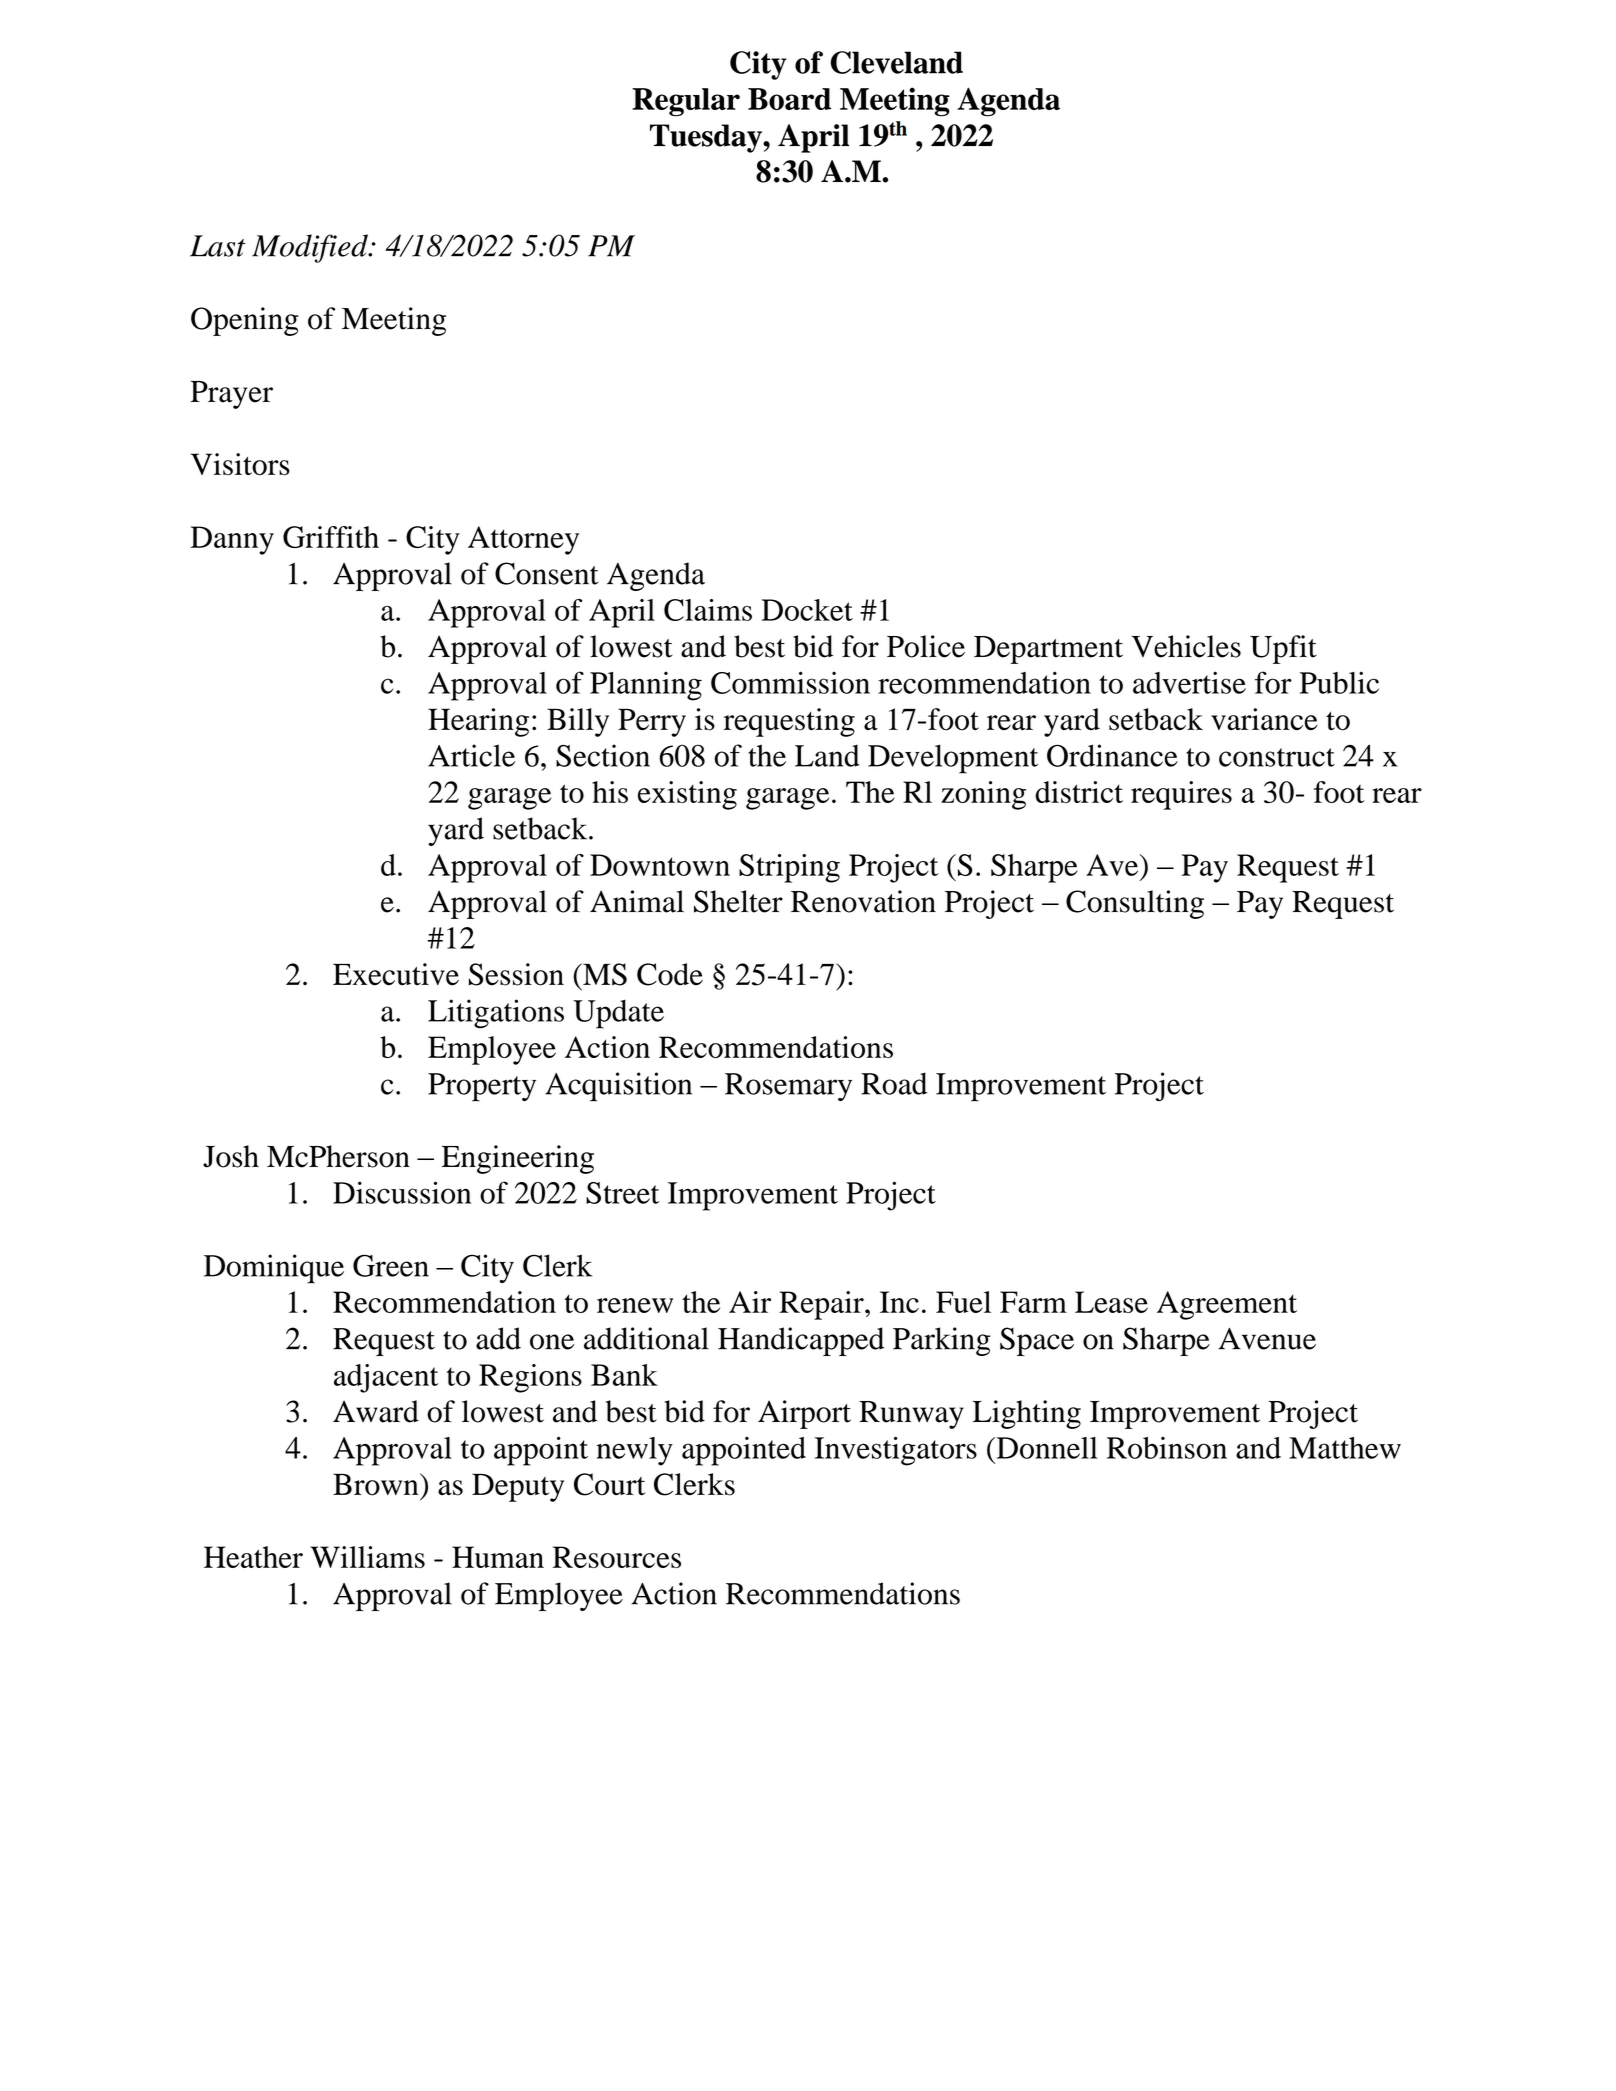 This page has width=1616, height=2091. Describe the element at coordinates (471, 755) in the page. I see `Article` at that location.
